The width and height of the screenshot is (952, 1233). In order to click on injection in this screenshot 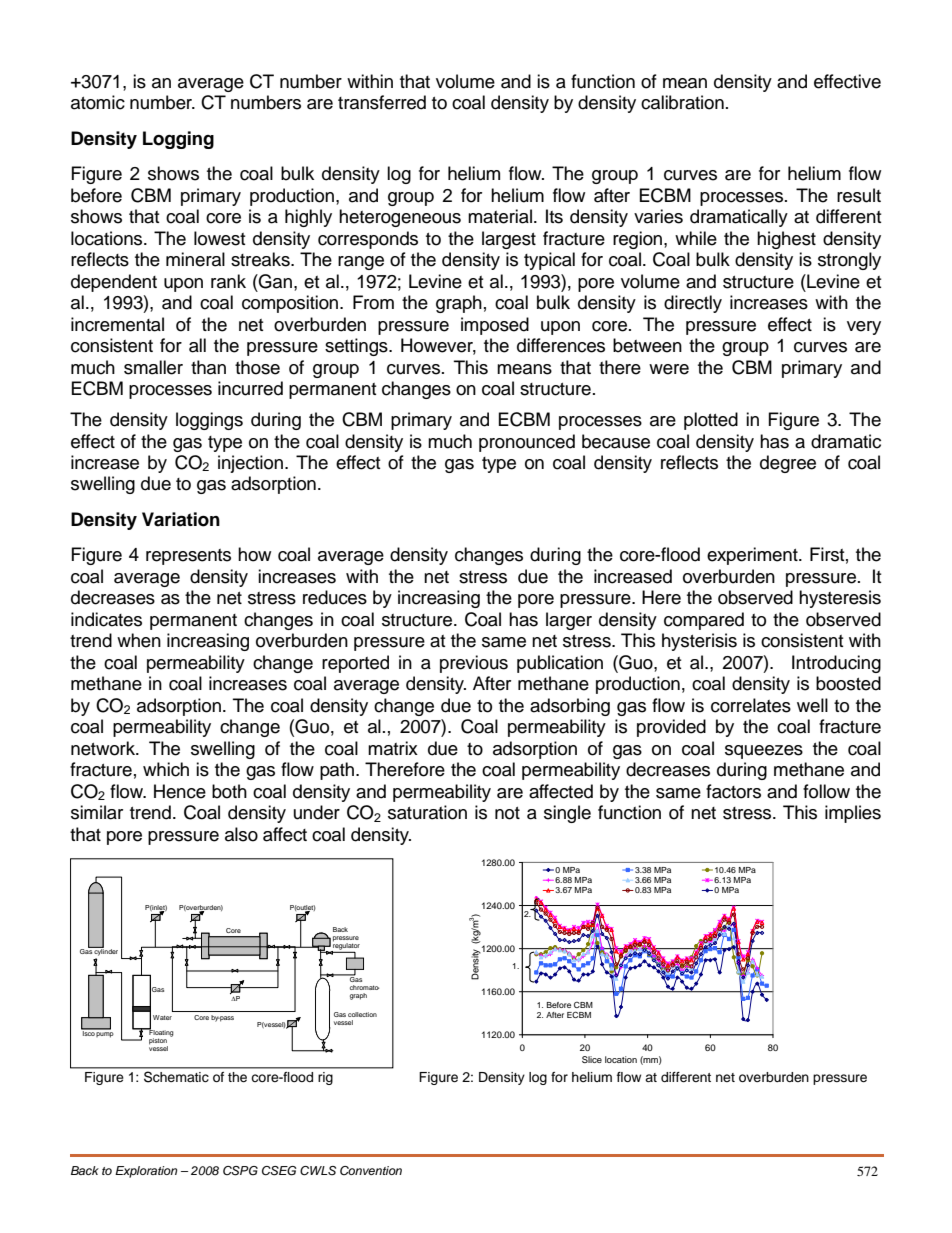, I will do `click(250, 464)`.
